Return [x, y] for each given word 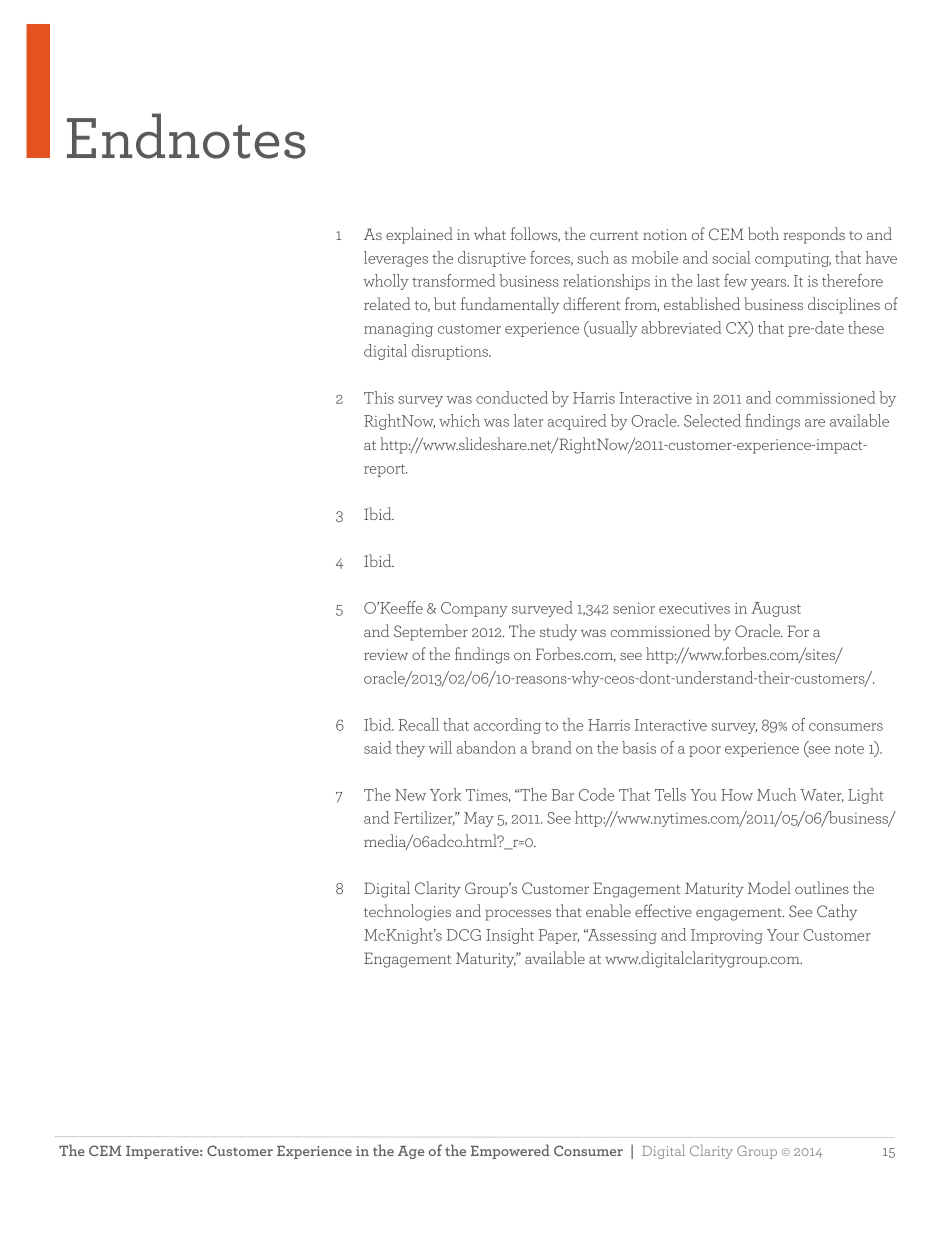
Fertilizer [424, 818]
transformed [454, 280]
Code [596, 794]
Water [822, 796]
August [776, 609]
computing [793, 260]
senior [634, 608]
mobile [655, 257]
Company [474, 609]
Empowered [510, 1151]
